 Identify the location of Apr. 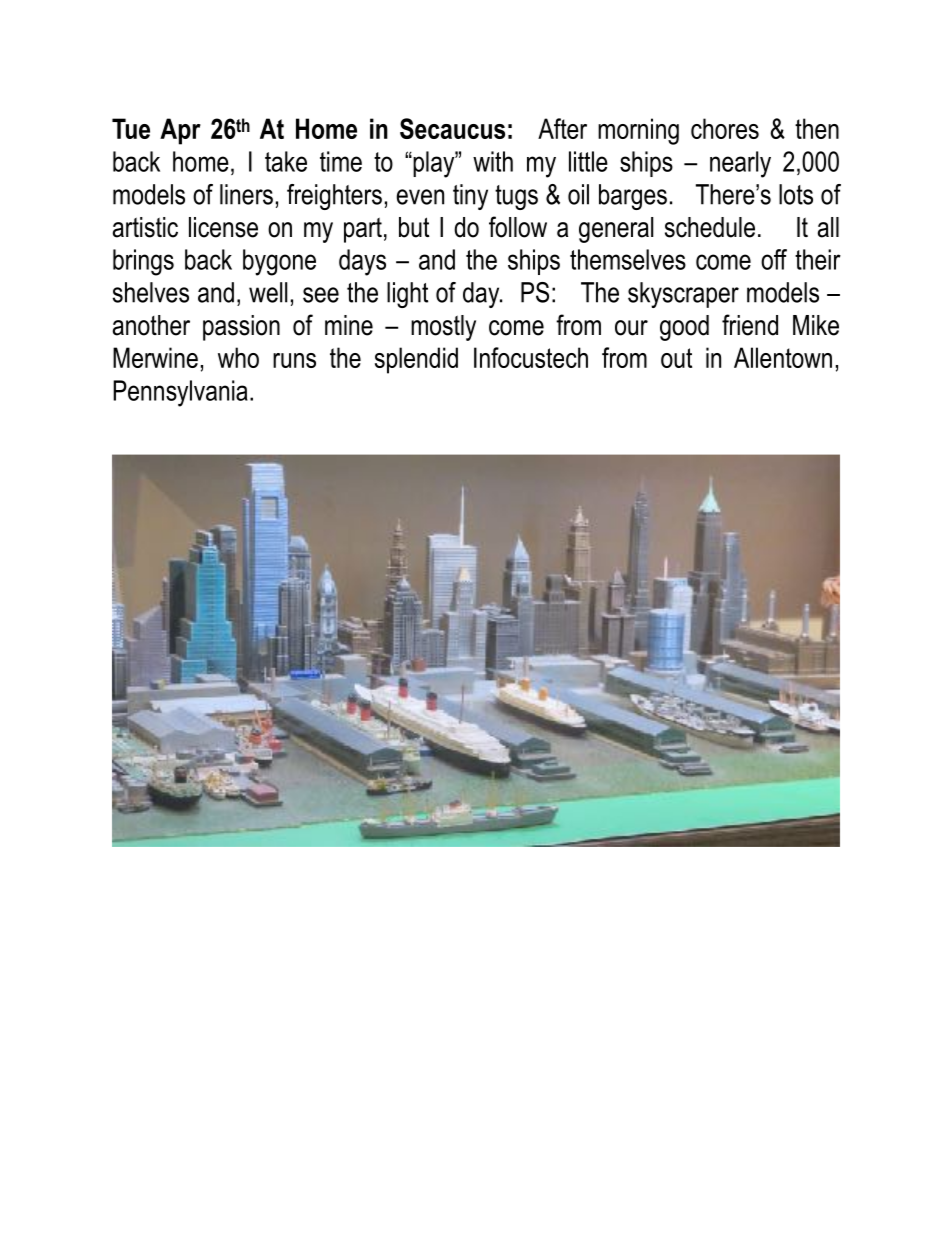
(180, 131).
